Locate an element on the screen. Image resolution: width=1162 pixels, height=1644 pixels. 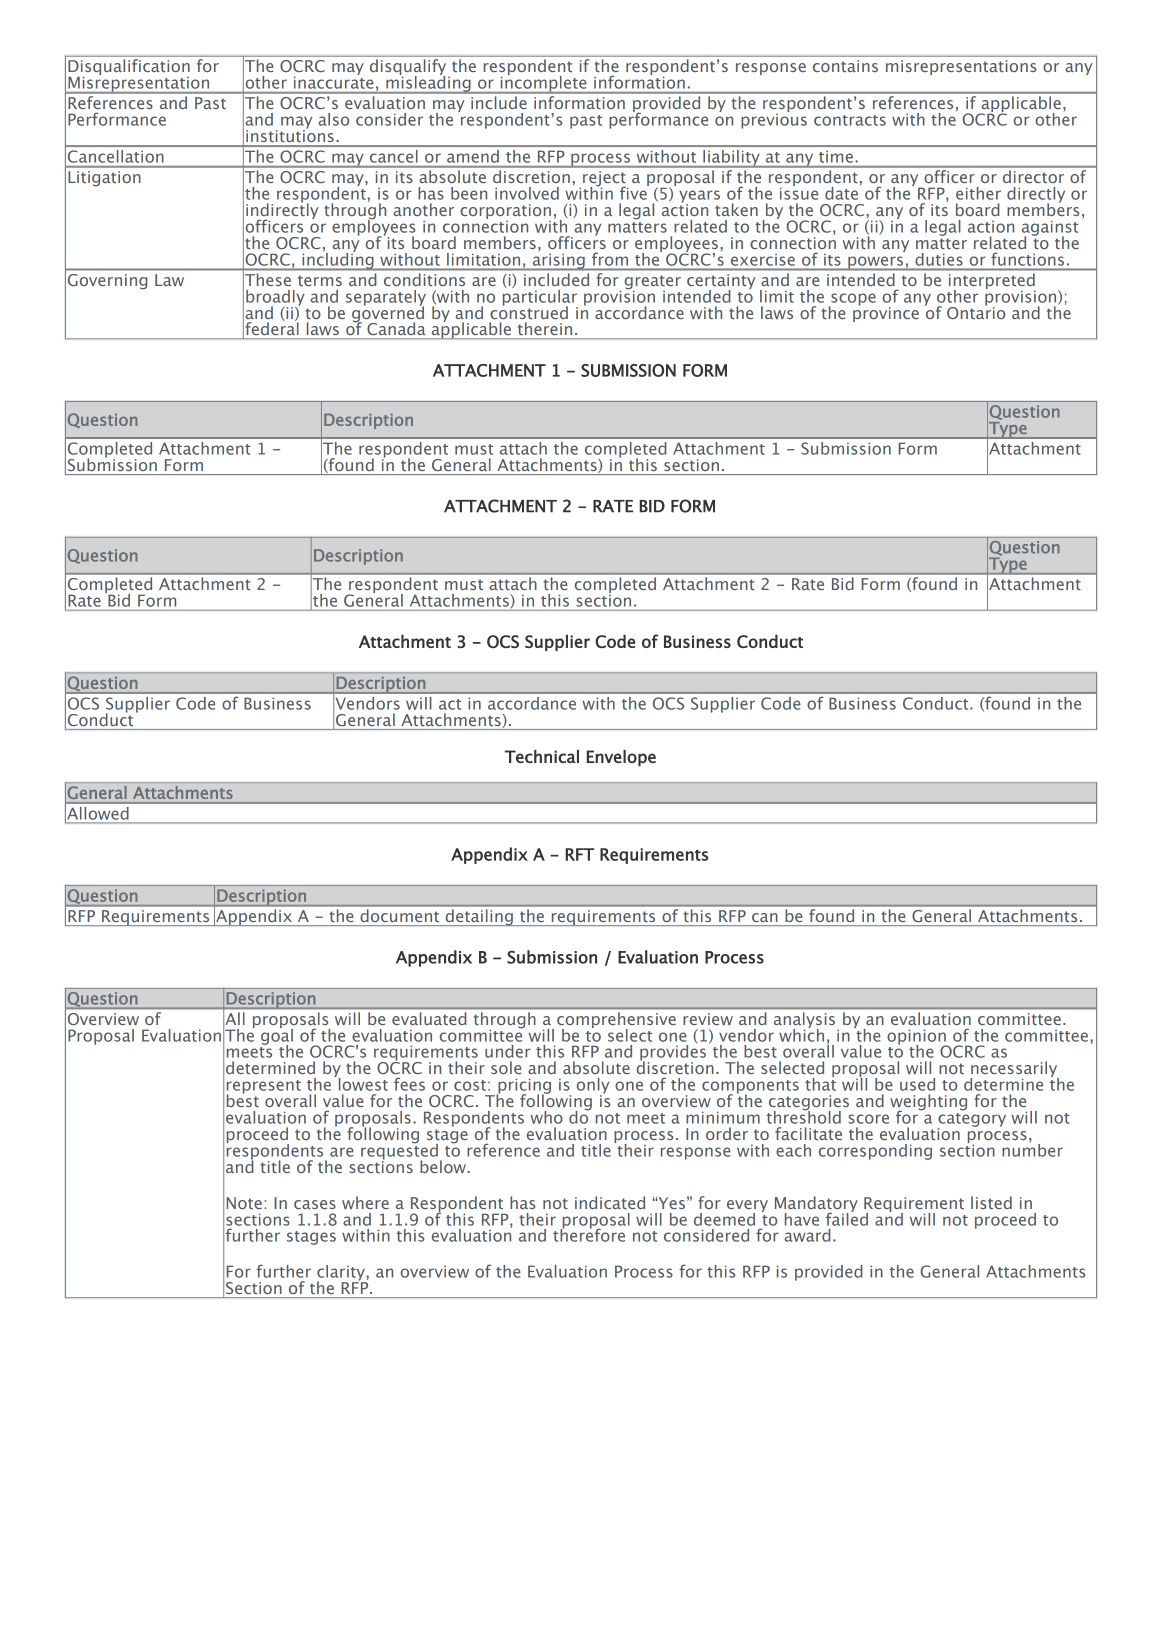
Technical is located at coordinates (542, 756).
